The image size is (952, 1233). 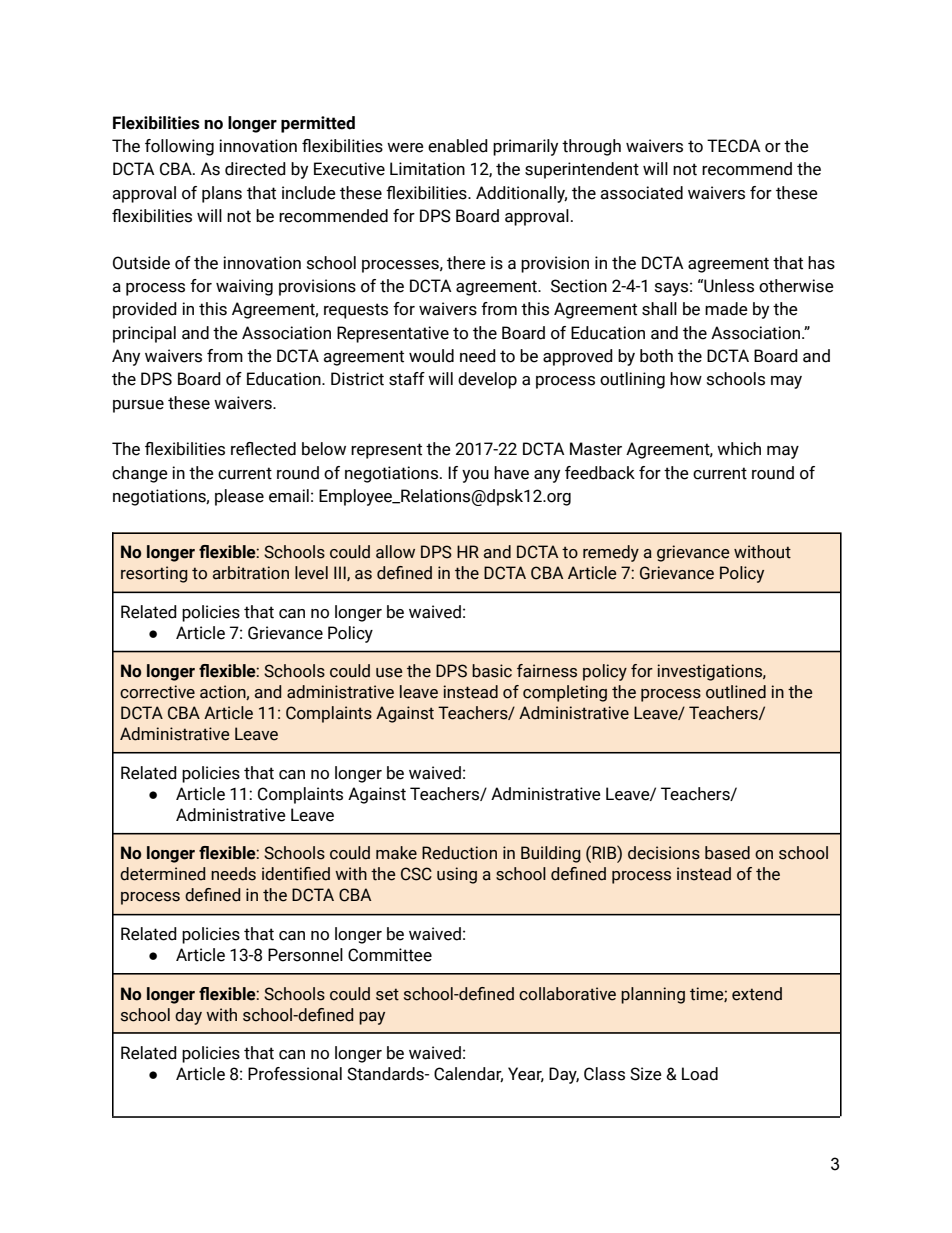 I want to click on develop, so click(x=487, y=380).
